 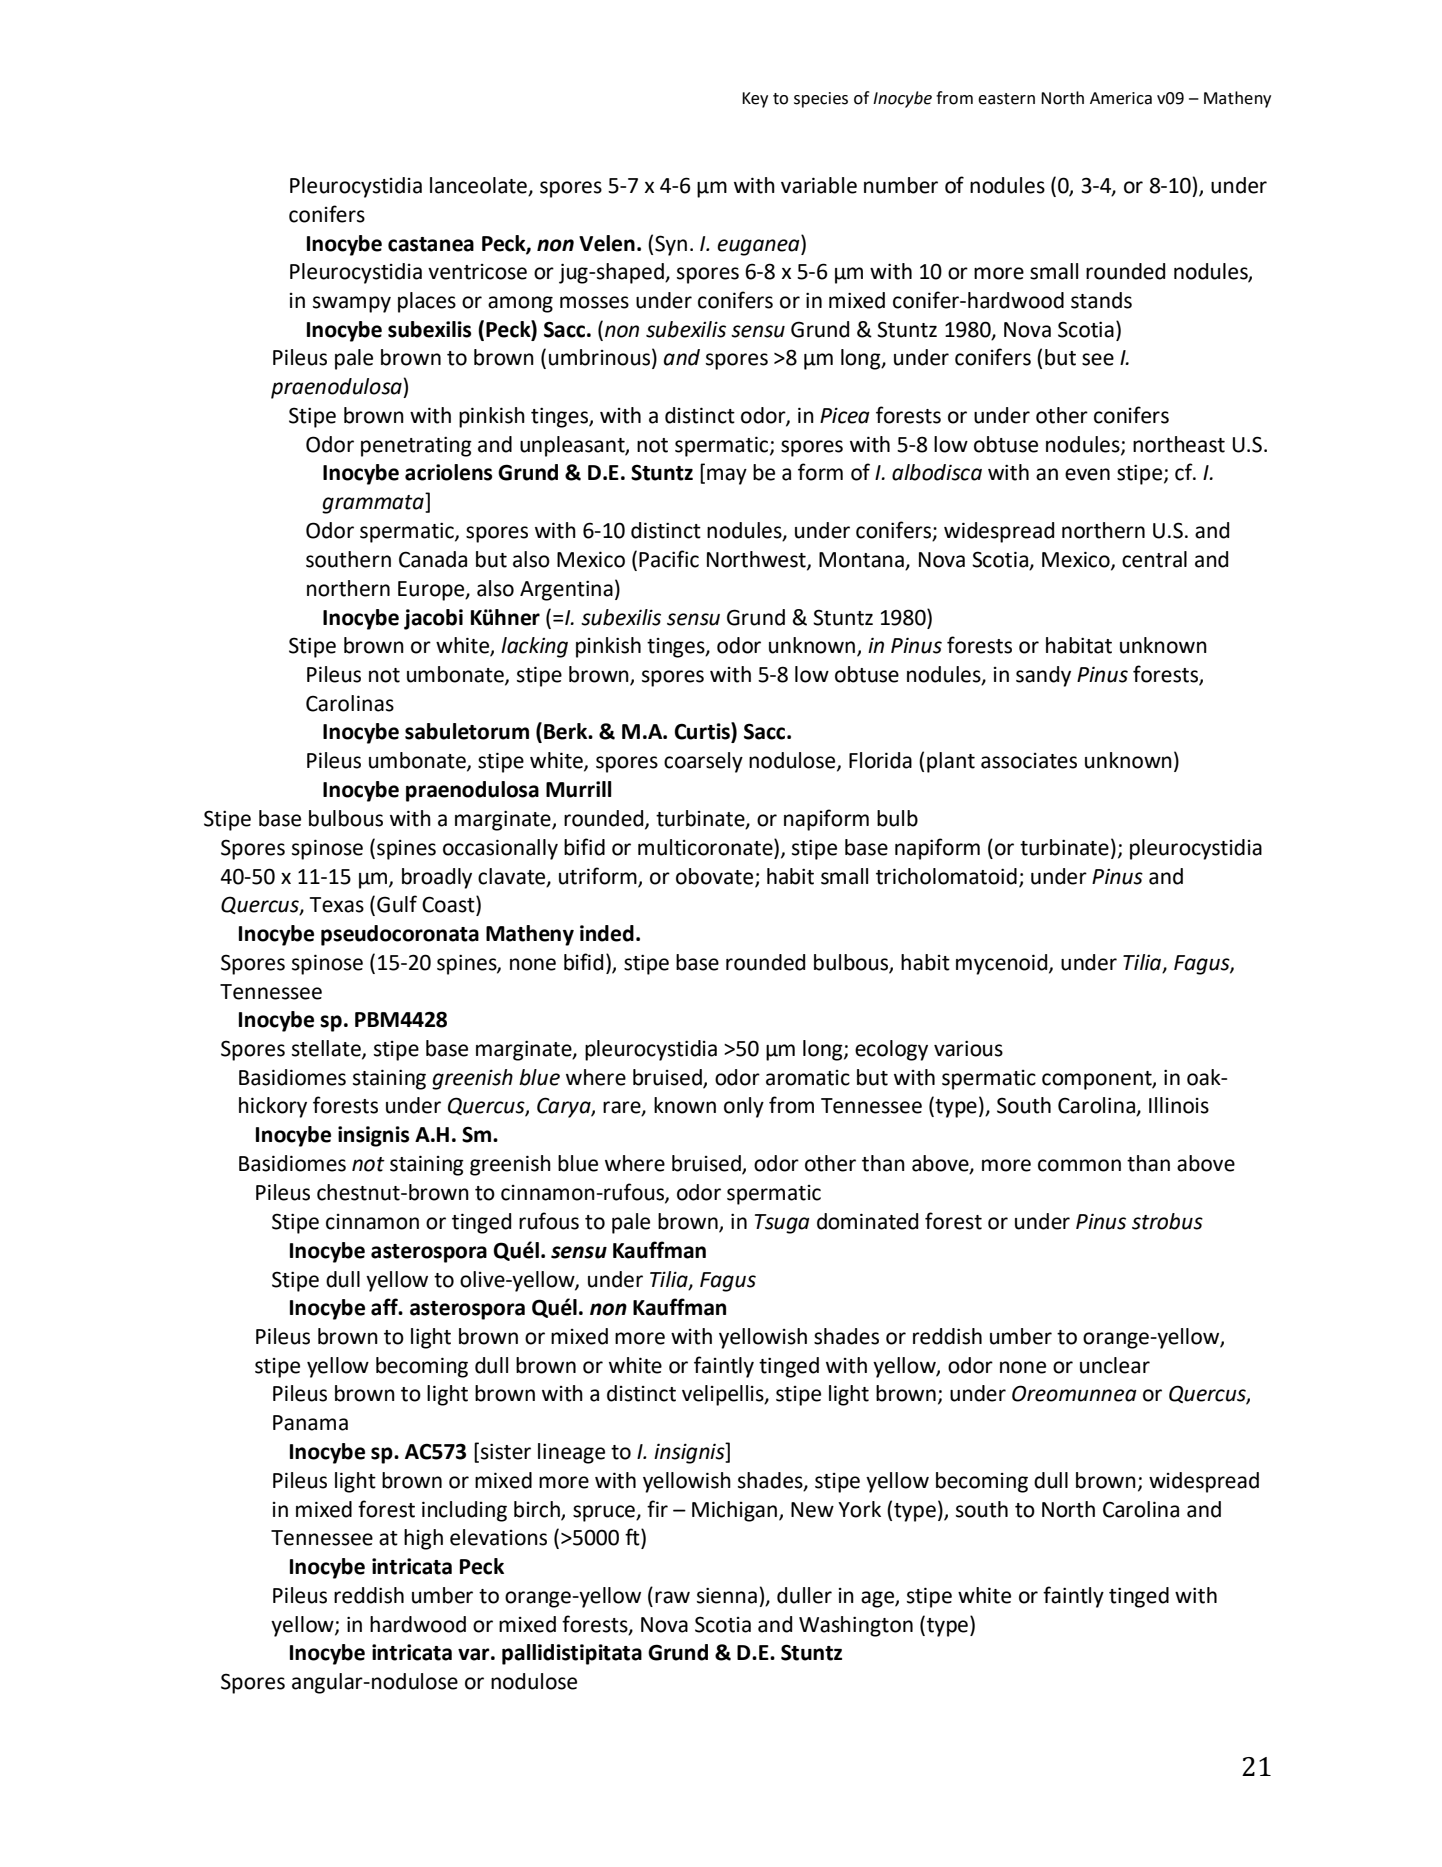 What do you see at coordinates (727, 1595) in the image?
I see `sienna` at bounding box center [727, 1595].
